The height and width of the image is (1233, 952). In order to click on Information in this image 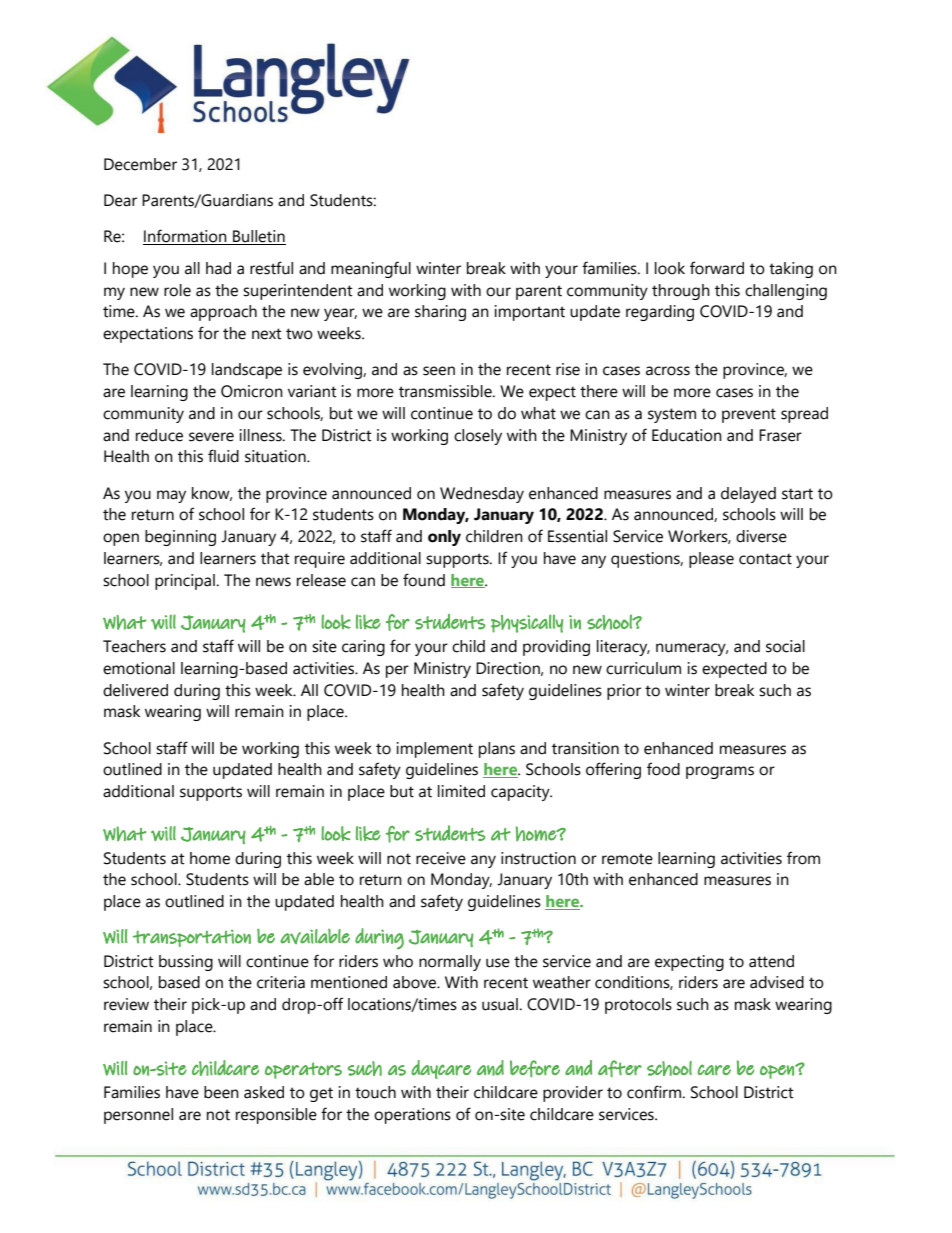, I will do `click(186, 237)`.
